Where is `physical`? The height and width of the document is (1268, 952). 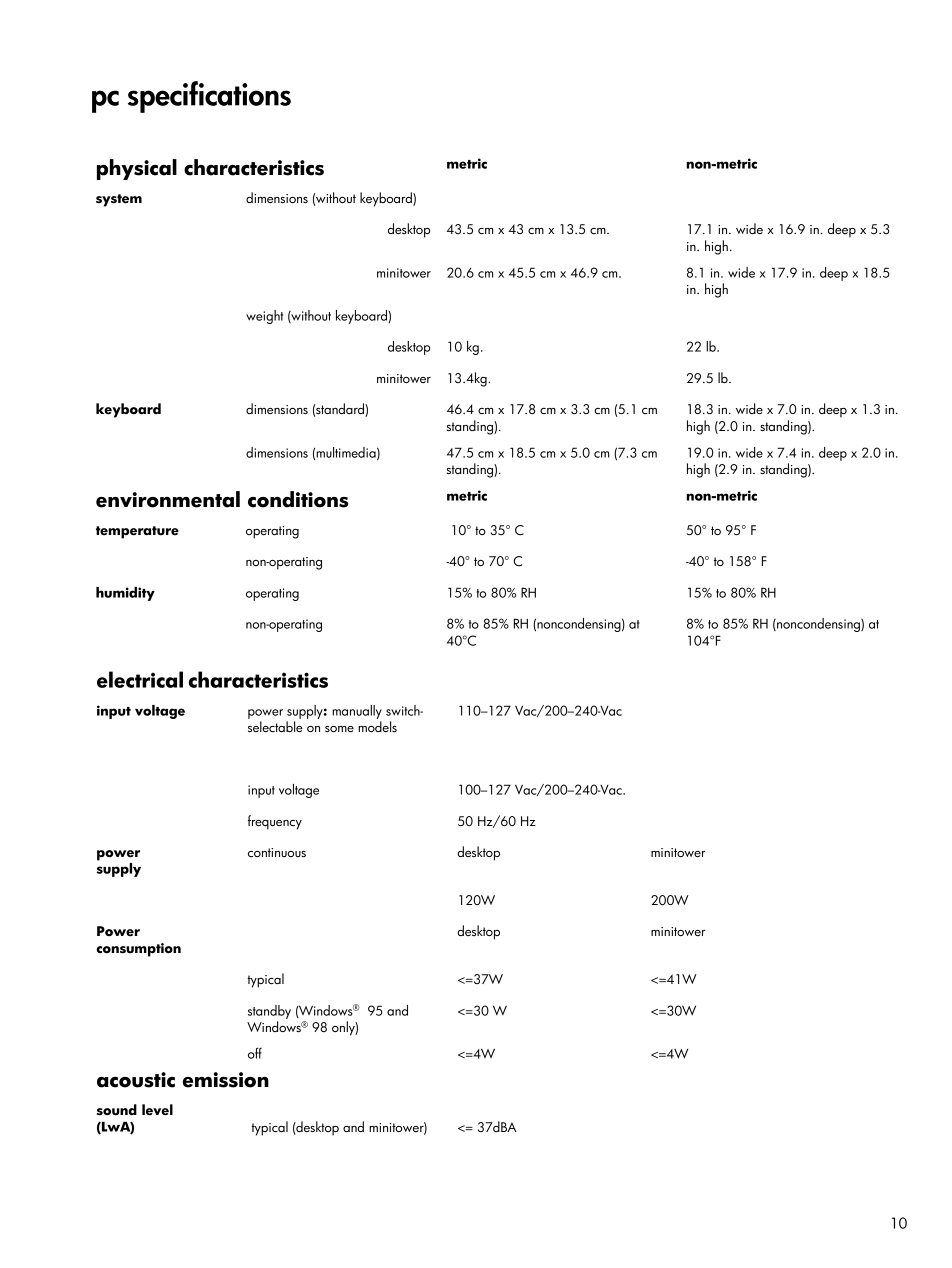 physical is located at coordinates (137, 169).
